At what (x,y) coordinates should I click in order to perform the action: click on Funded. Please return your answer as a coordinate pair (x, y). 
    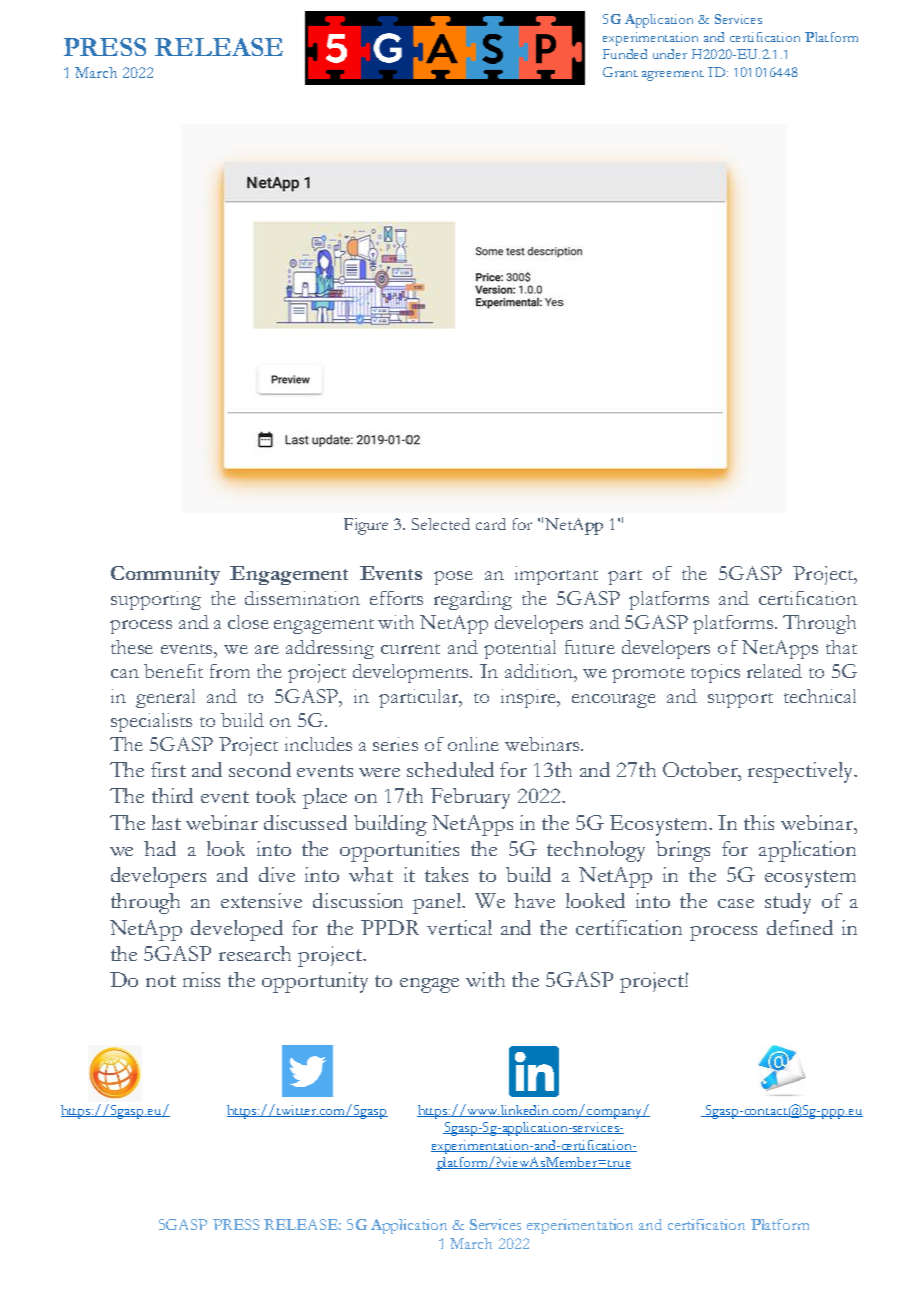
    Looking at the image, I should click on (625, 54).
